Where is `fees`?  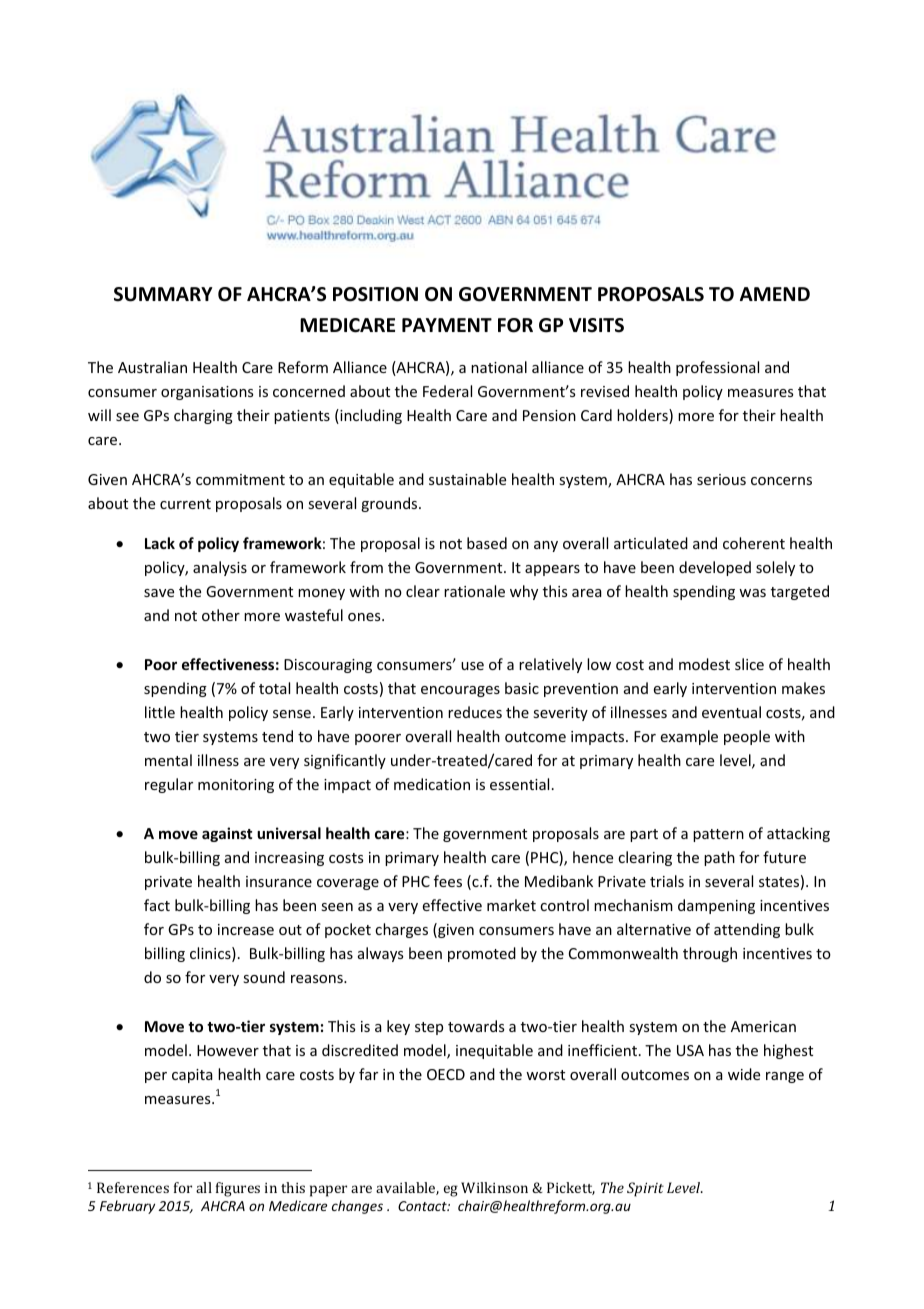 fees is located at coordinates (448, 881).
